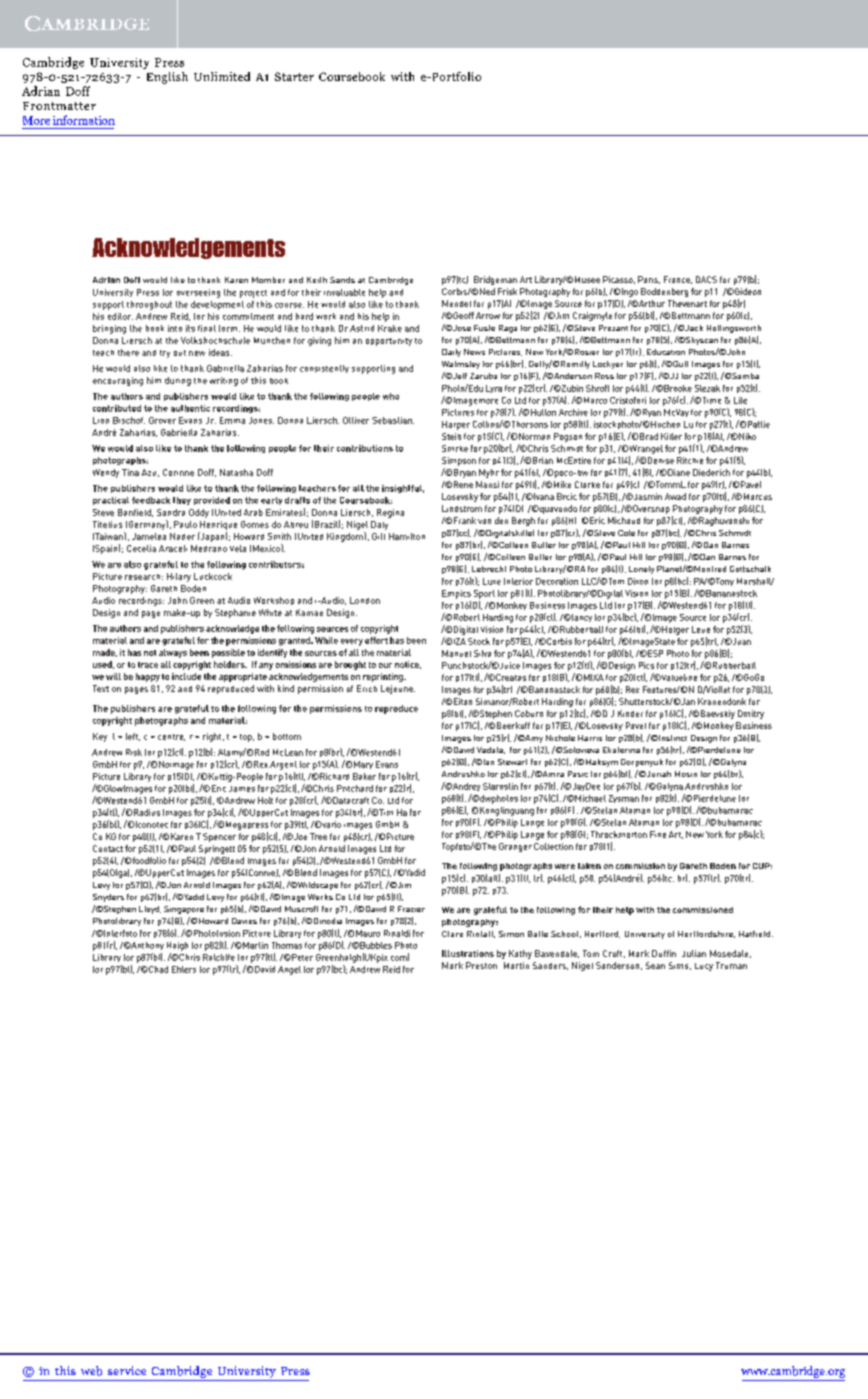 The image size is (868, 1399). I want to click on English, so click(167, 78).
